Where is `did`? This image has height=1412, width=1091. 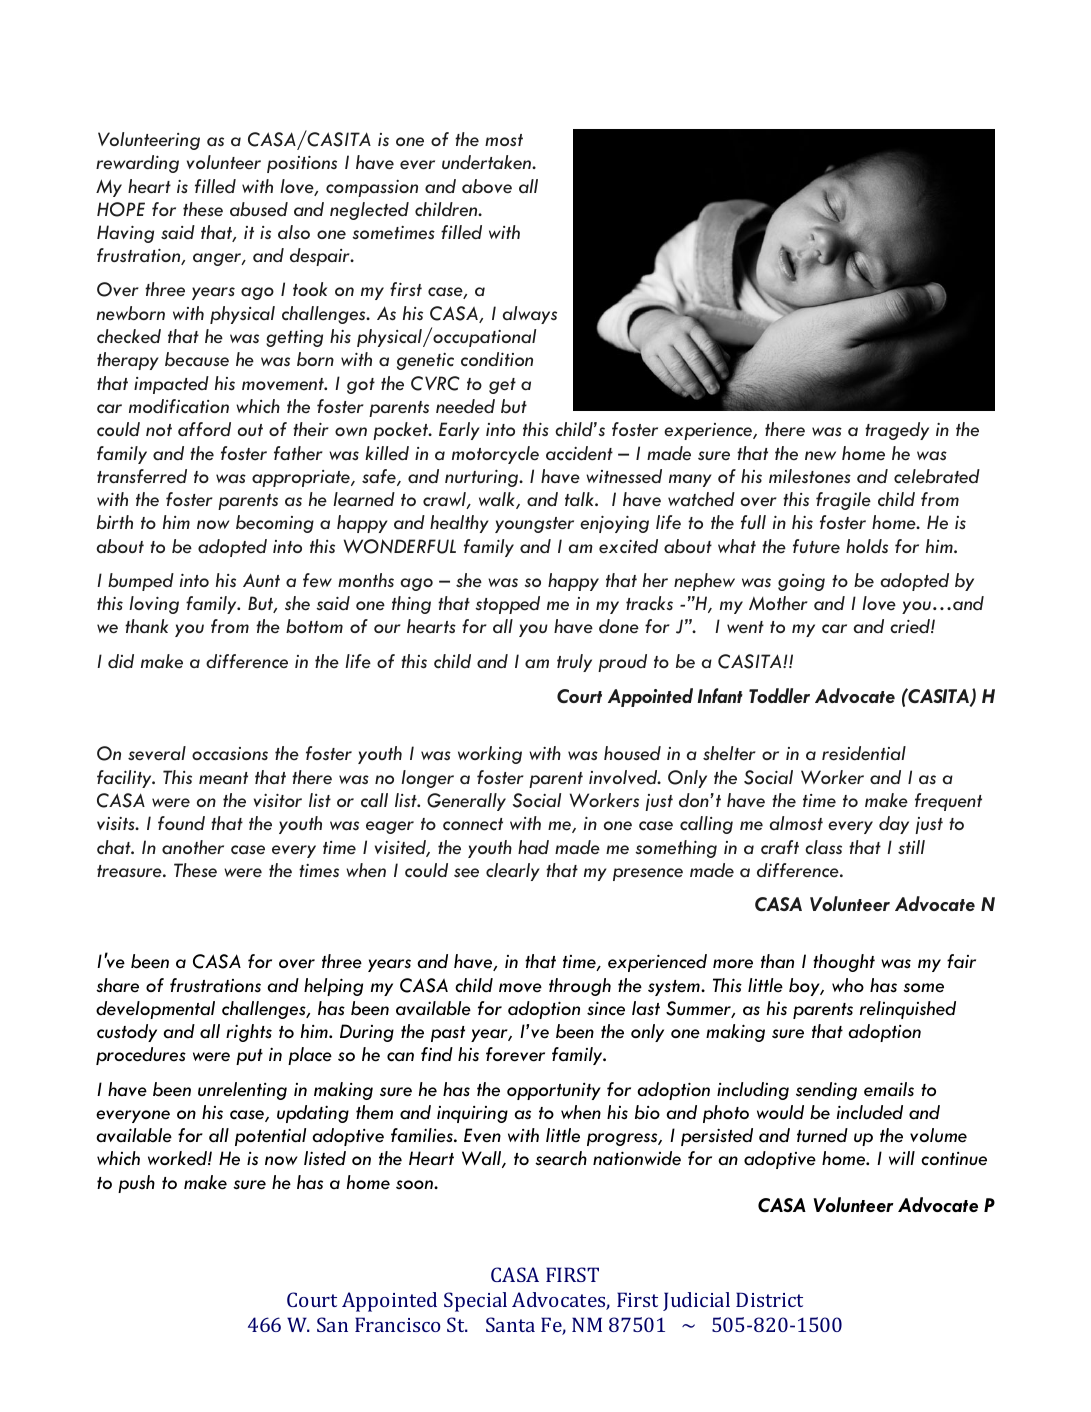
did is located at coordinates (121, 661).
